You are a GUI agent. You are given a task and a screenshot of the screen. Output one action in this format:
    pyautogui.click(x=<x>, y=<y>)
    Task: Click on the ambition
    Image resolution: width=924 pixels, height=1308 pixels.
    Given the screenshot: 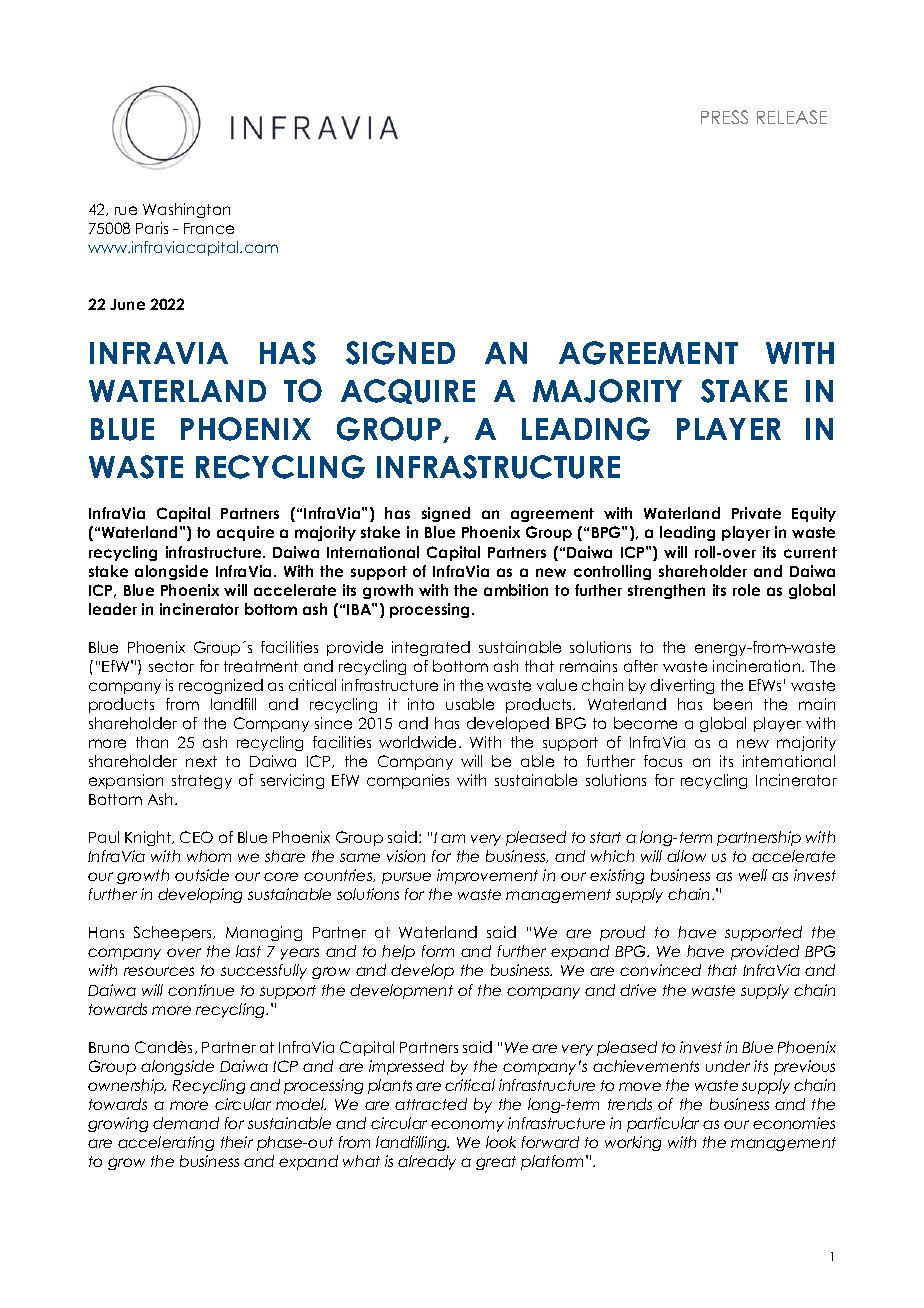 What is the action you would take?
    pyautogui.click(x=516, y=590)
